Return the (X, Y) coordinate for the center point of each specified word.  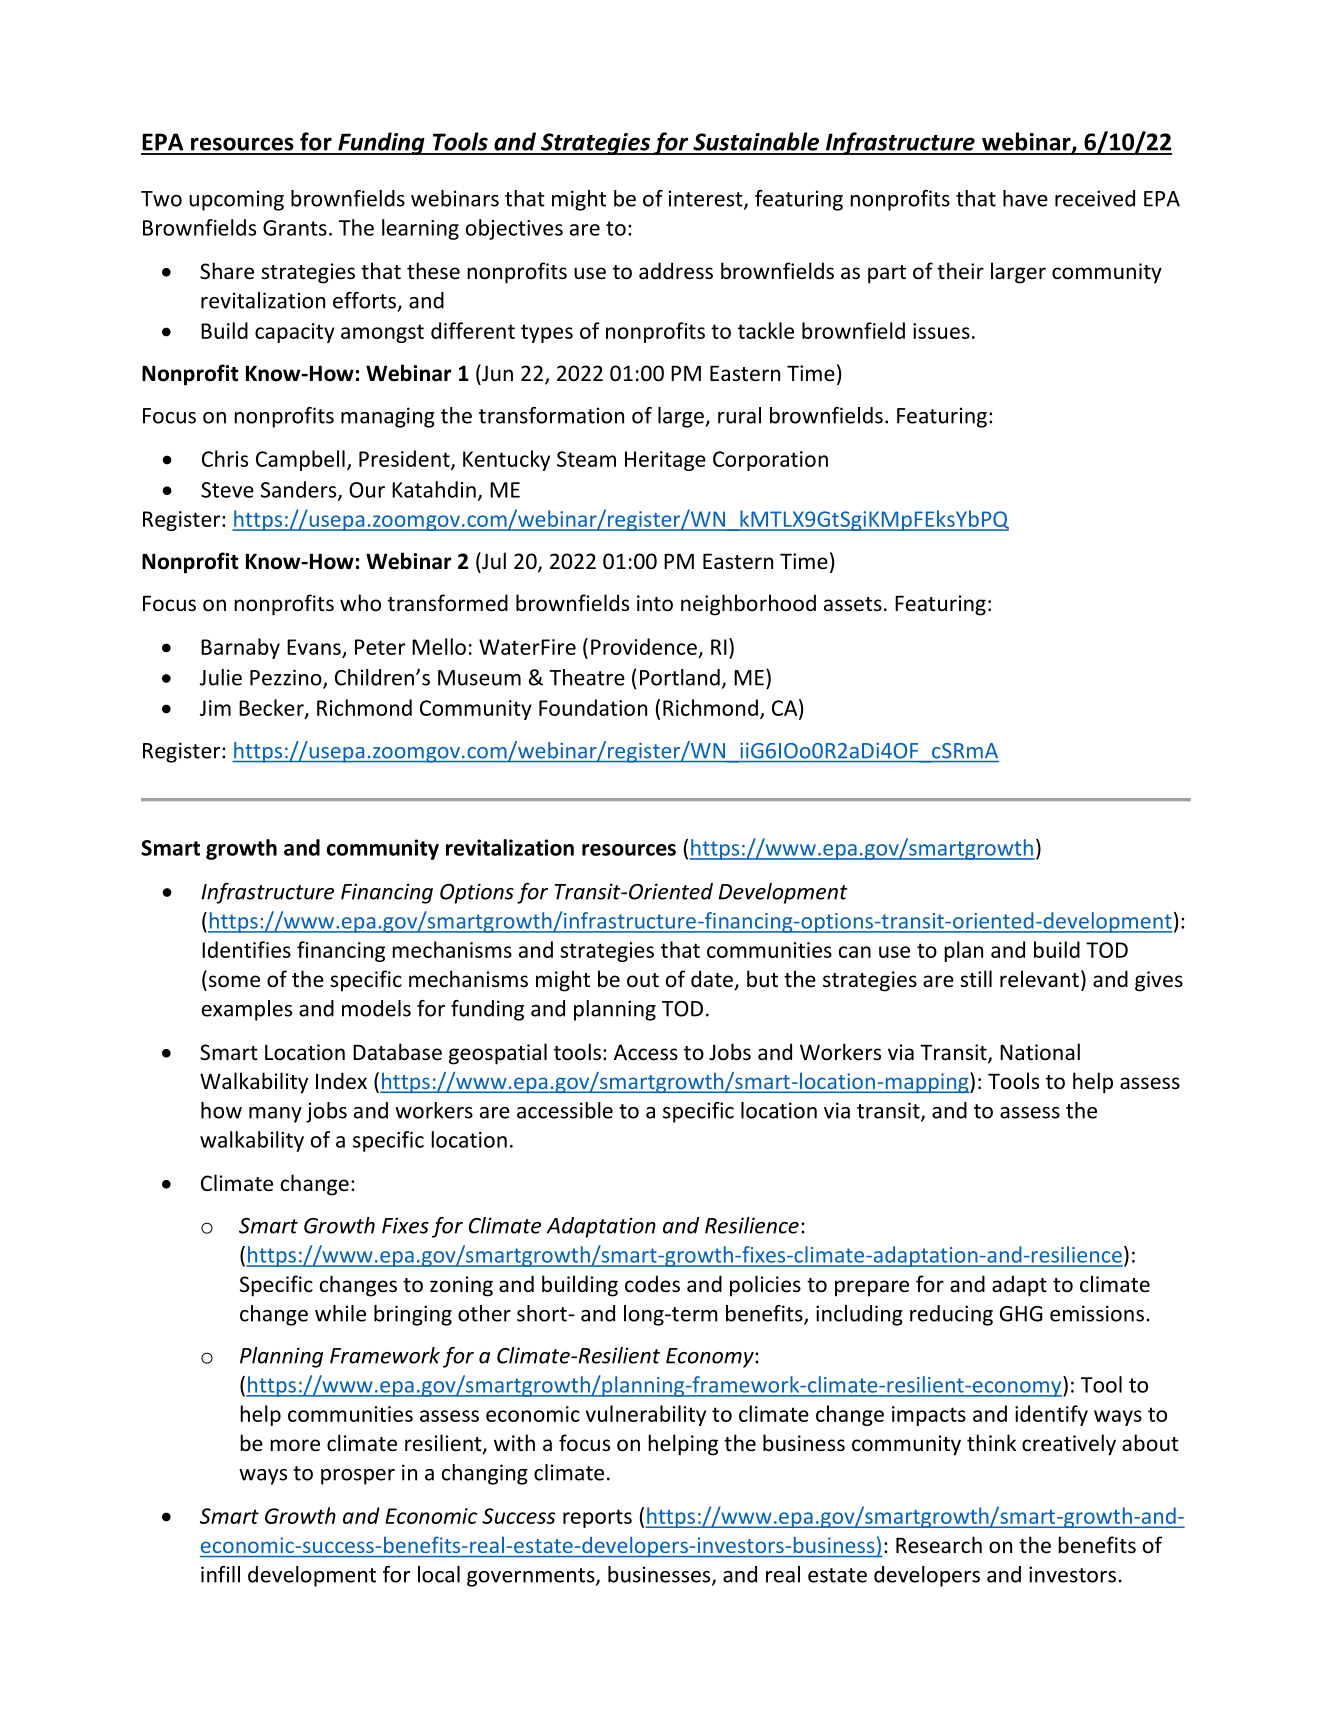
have (1025, 198)
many (275, 1115)
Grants (295, 228)
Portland (680, 677)
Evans (314, 647)
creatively (1069, 1445)
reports (597, 1518)
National (1040, 1051)
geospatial (498, 1054)
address (676, 271)
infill (220, 1574)
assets (853, 604)
